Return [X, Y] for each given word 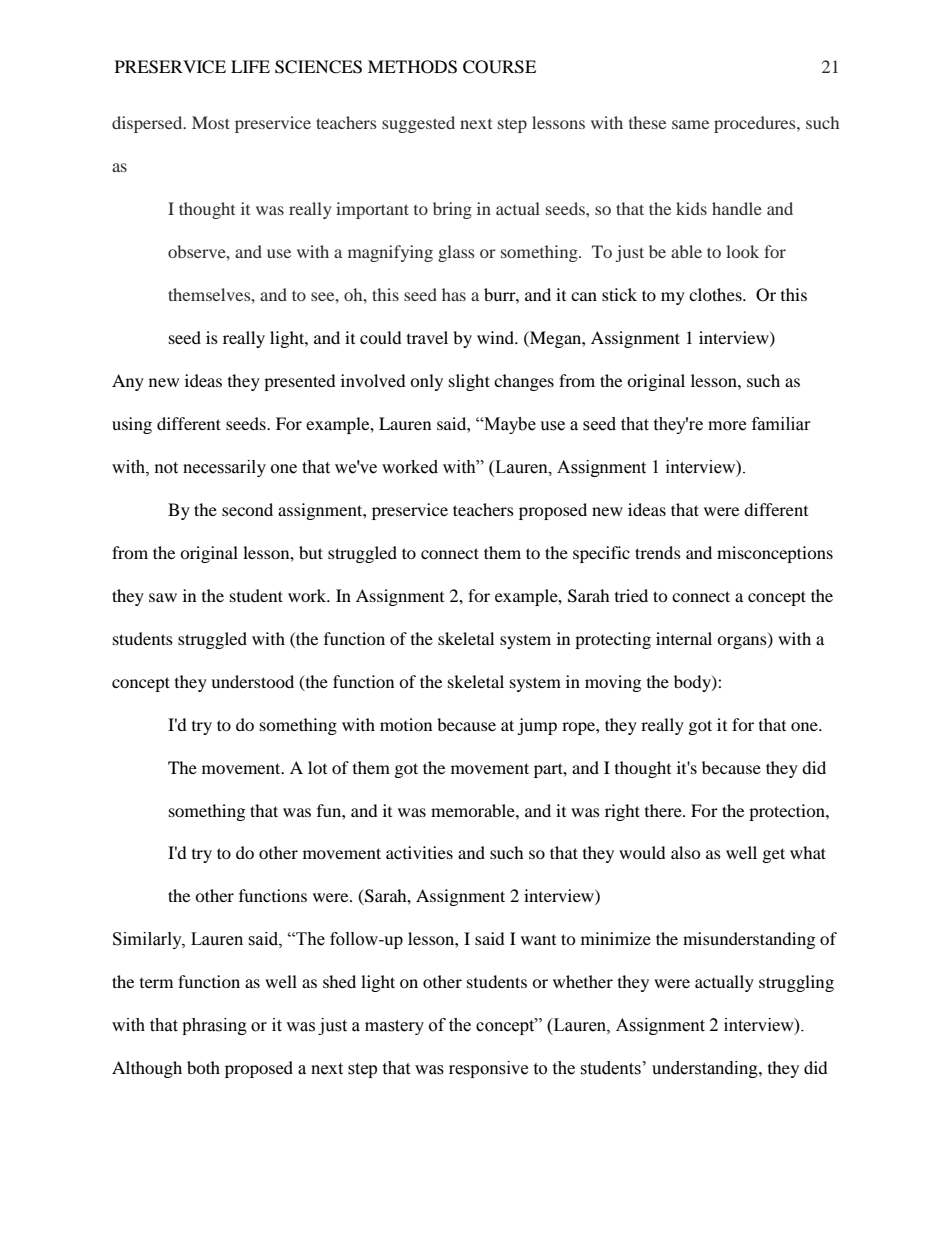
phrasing [214, 1026]
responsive [488, 1069]
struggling [796, 983]
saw [163, 597]
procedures [756, 124]
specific [601, 554]
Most [211, 122]
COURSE [499, 67]
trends [658, 552]
